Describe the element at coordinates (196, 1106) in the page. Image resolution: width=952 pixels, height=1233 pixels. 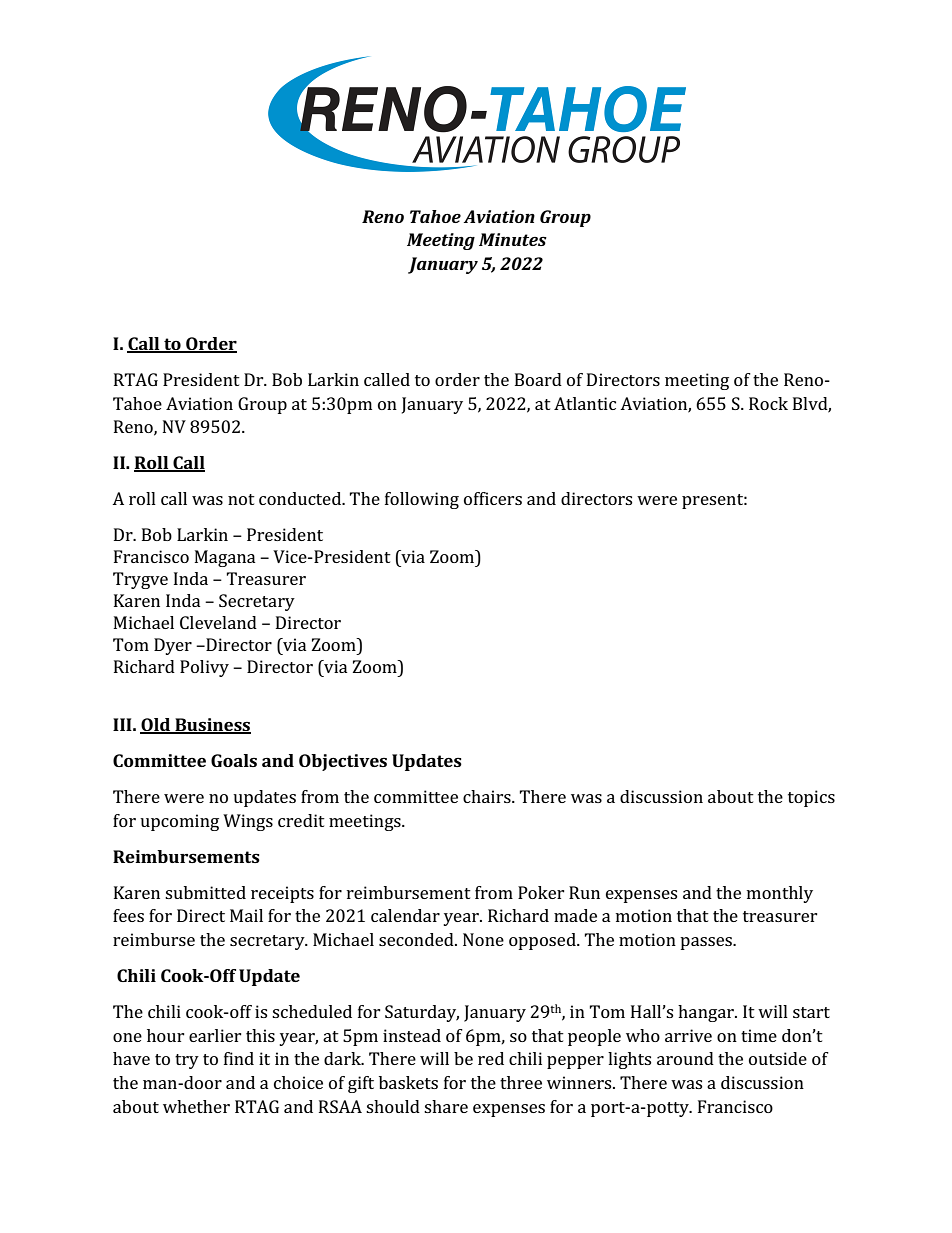
I see `whether` at that location.
